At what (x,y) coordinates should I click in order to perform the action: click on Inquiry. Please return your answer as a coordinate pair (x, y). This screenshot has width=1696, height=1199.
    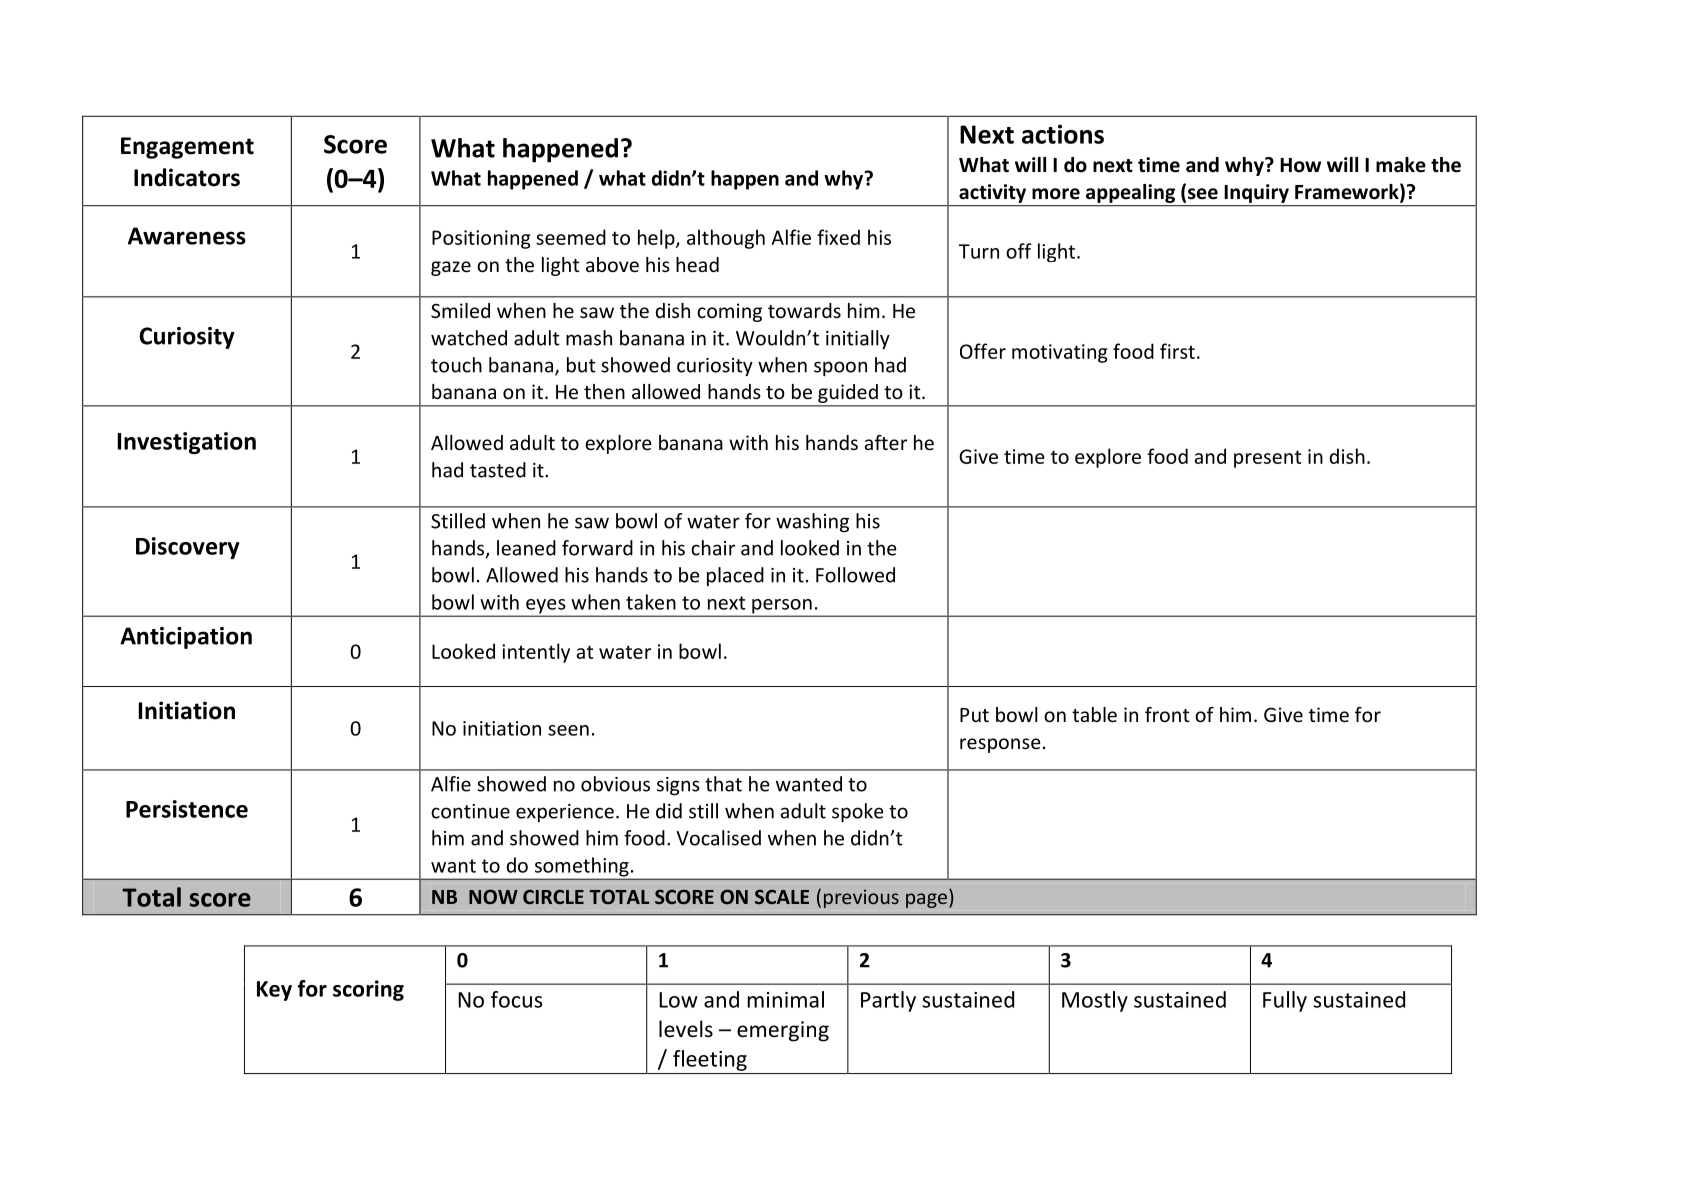
    Looking at the image, I should click on (1257, 193).
